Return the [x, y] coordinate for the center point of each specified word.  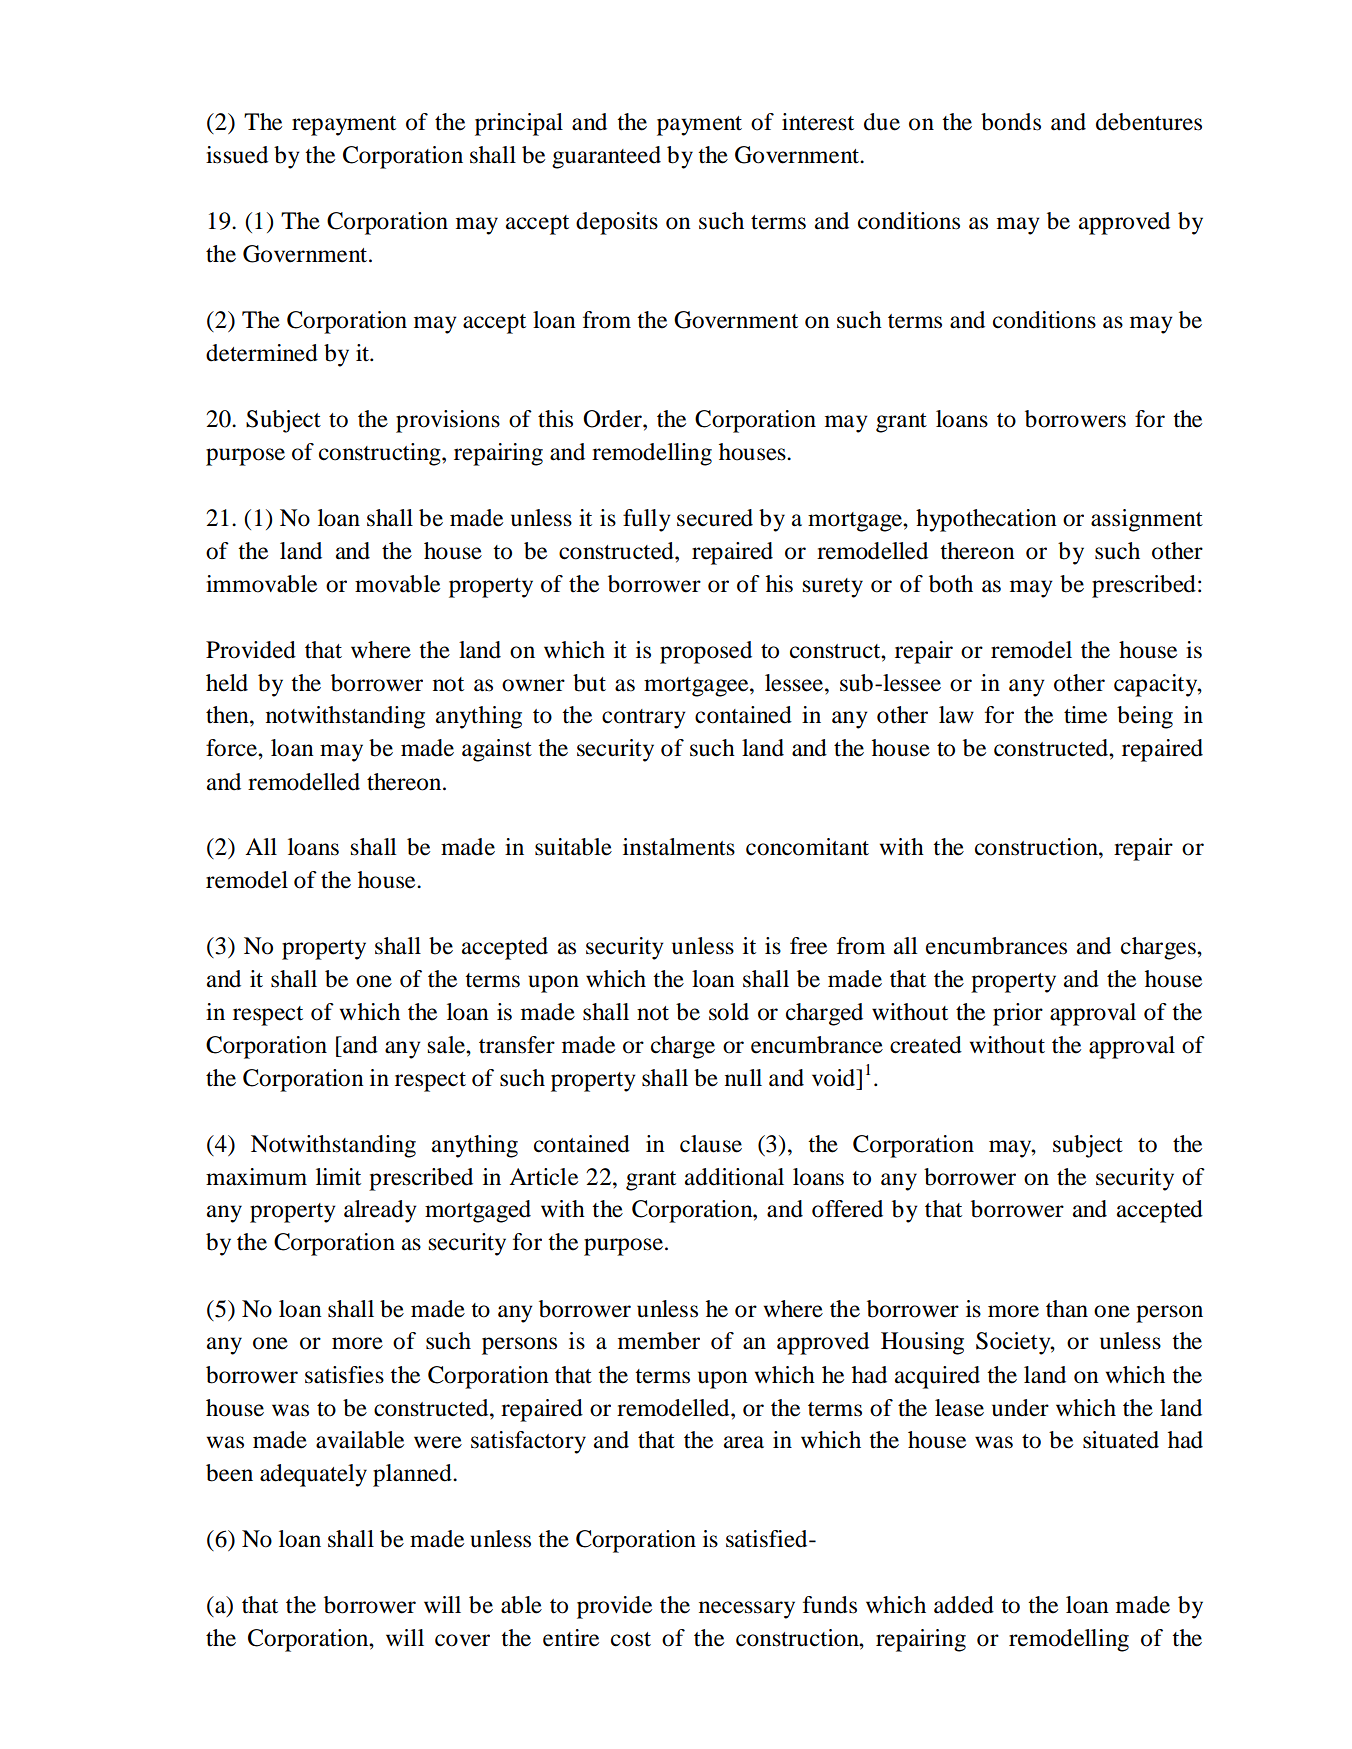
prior [1018, 1014]
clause [711, 1144]
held [227, 683]
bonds [1011, 122]
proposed [706, 652]
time [1085, 715]
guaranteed [606, 157]
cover [462, 1640]
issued [237, 155]
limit [338, 1177]
